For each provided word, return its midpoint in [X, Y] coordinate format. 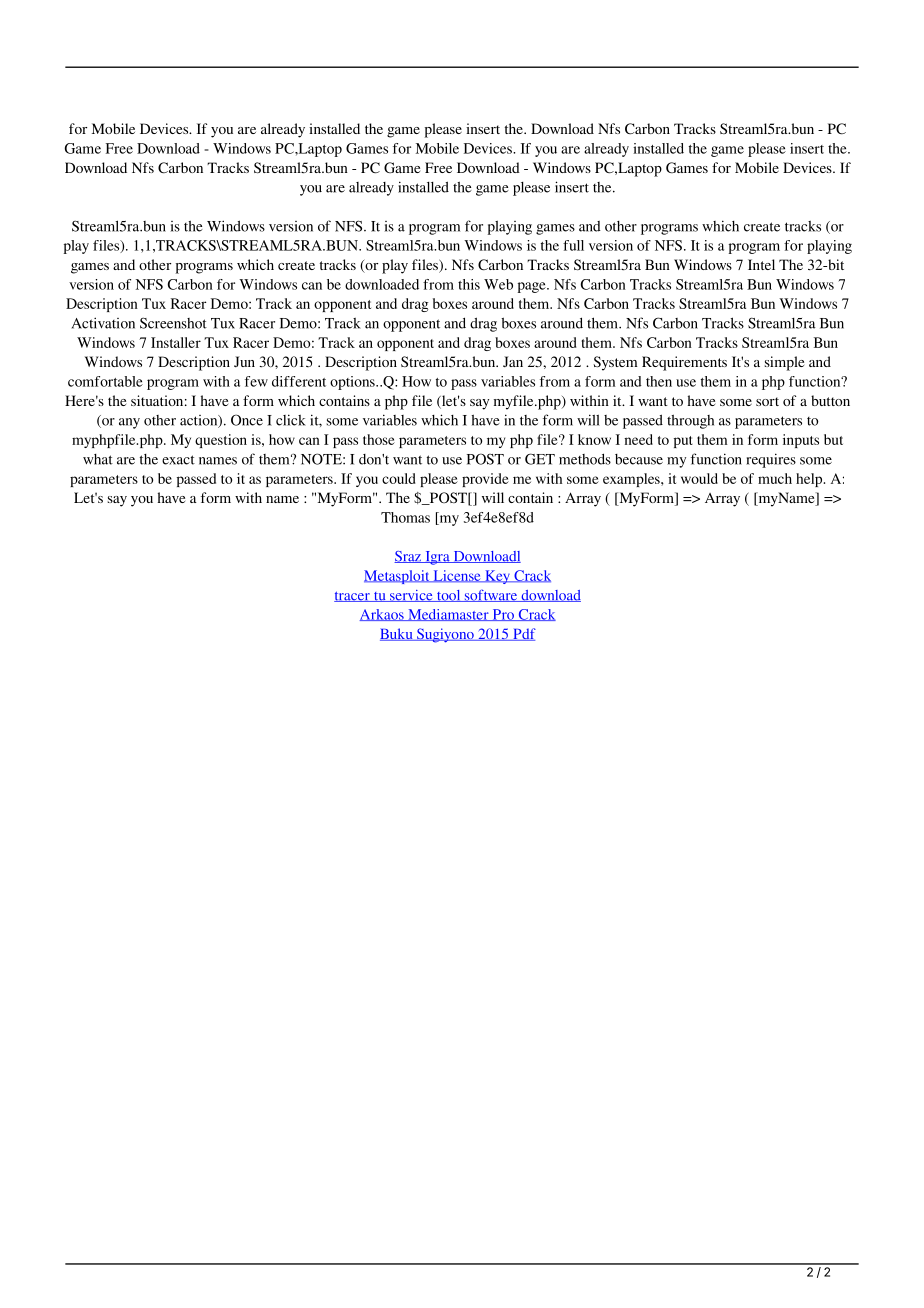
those [379, 439]
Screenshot [173, 323]
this [469, 284]
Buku [397, 634]
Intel [761, 264]
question [221, 441]
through [690, 422]
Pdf [523, 634]
